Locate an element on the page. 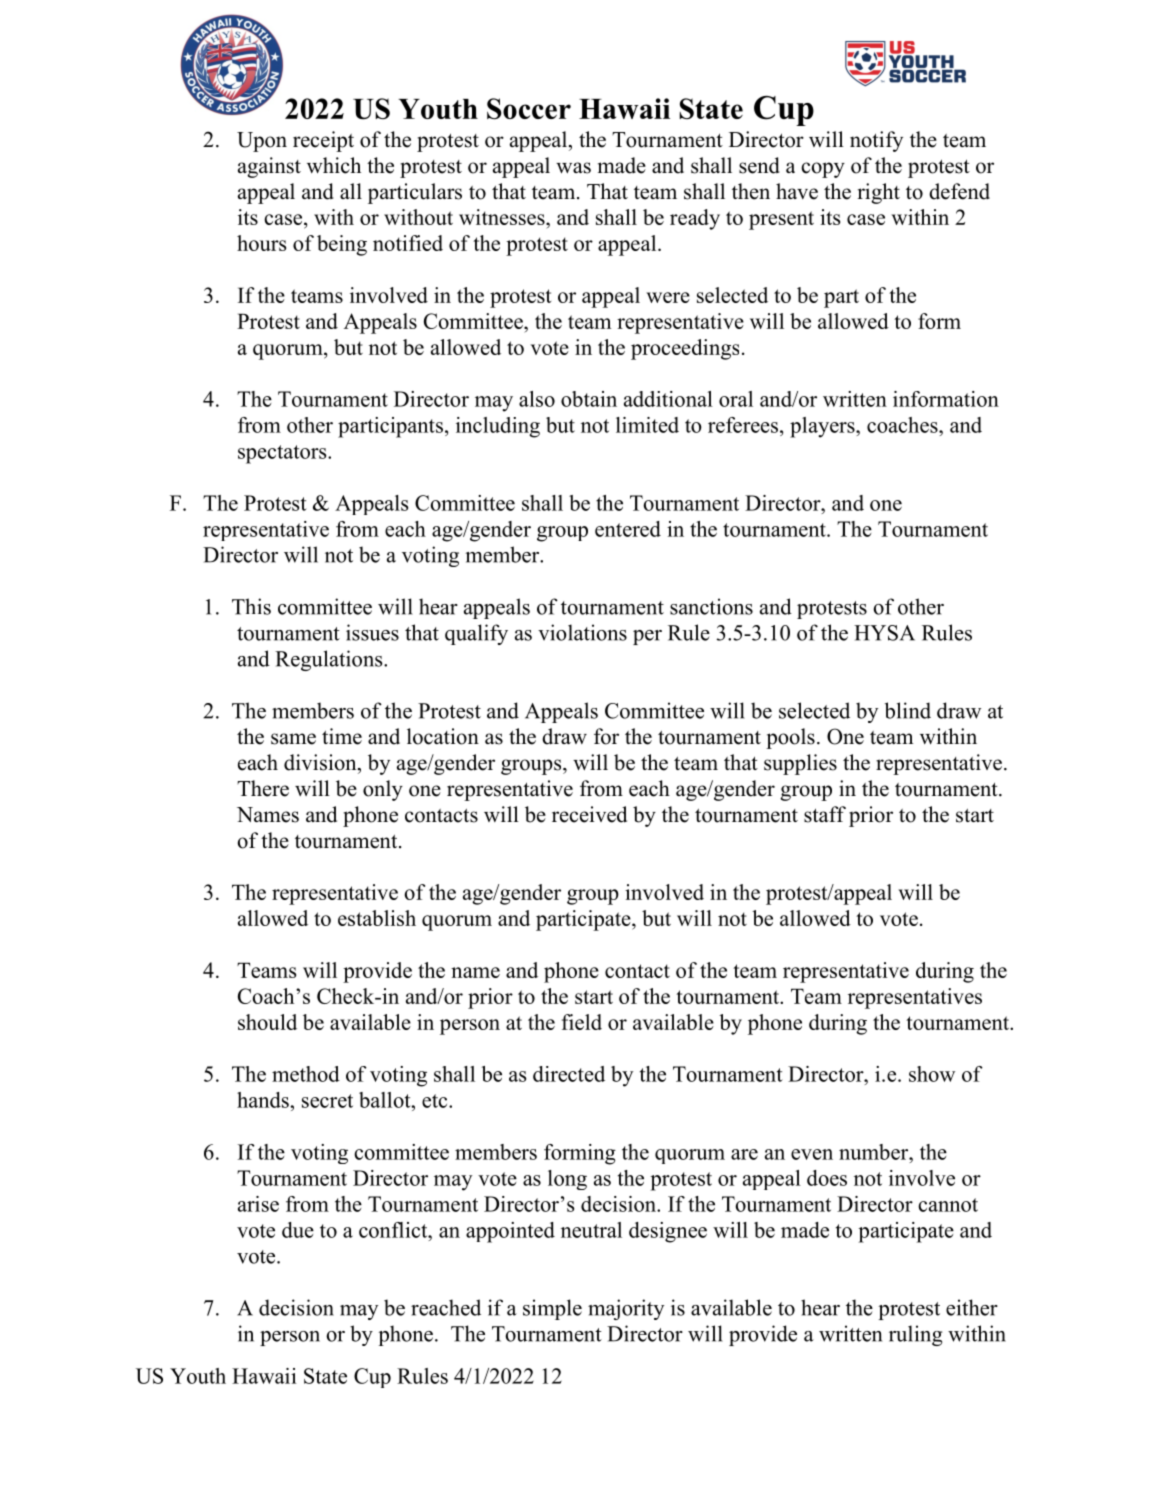  players is located at coordinates (823, 427).
